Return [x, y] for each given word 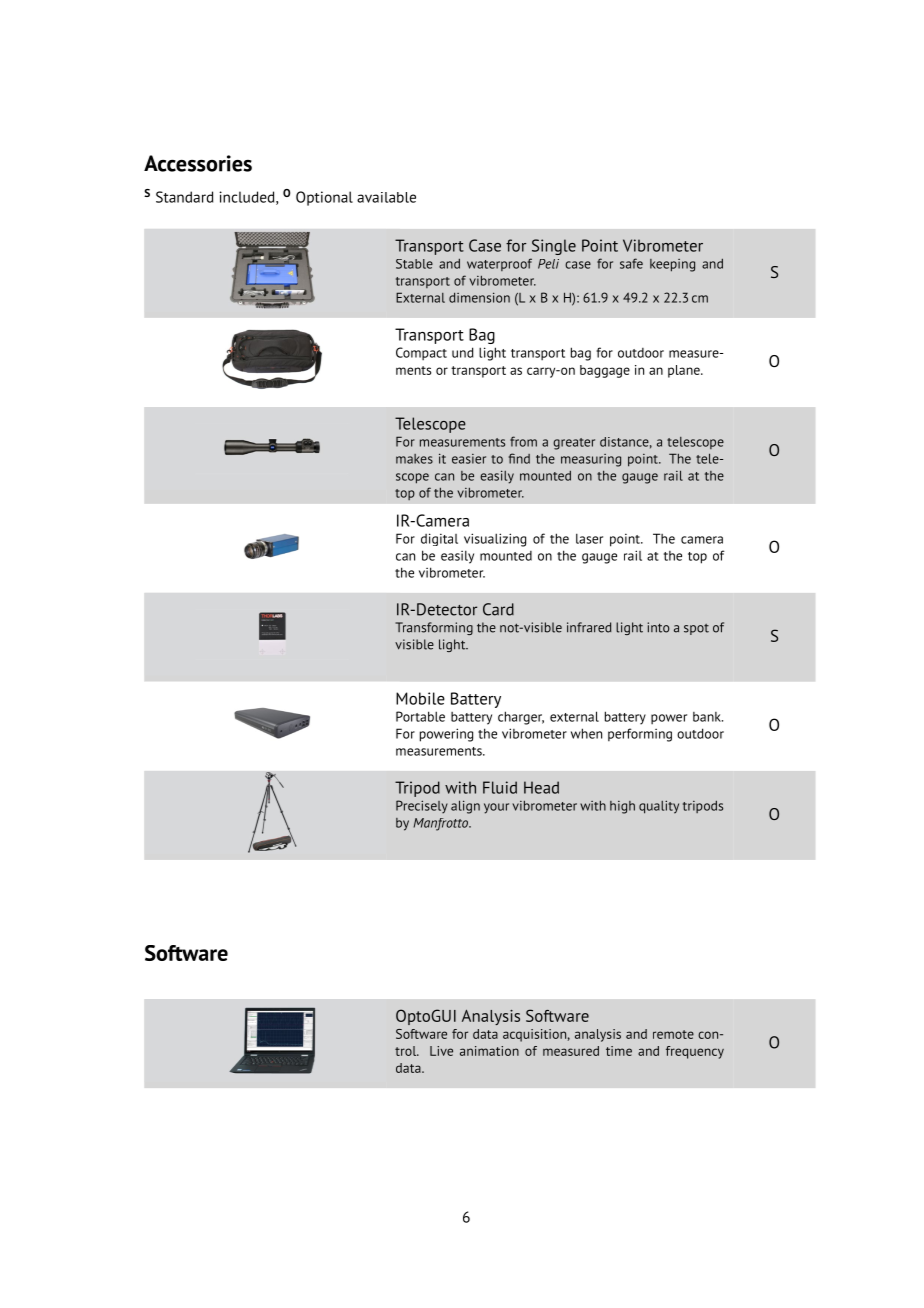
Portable [420, 716]
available [386, 197]
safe [631, 263]
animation [489, 1051]
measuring [591, 460]
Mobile [420, 698]
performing [640, 735]
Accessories [198, 163]
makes [414, 459]
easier [469, 459]
